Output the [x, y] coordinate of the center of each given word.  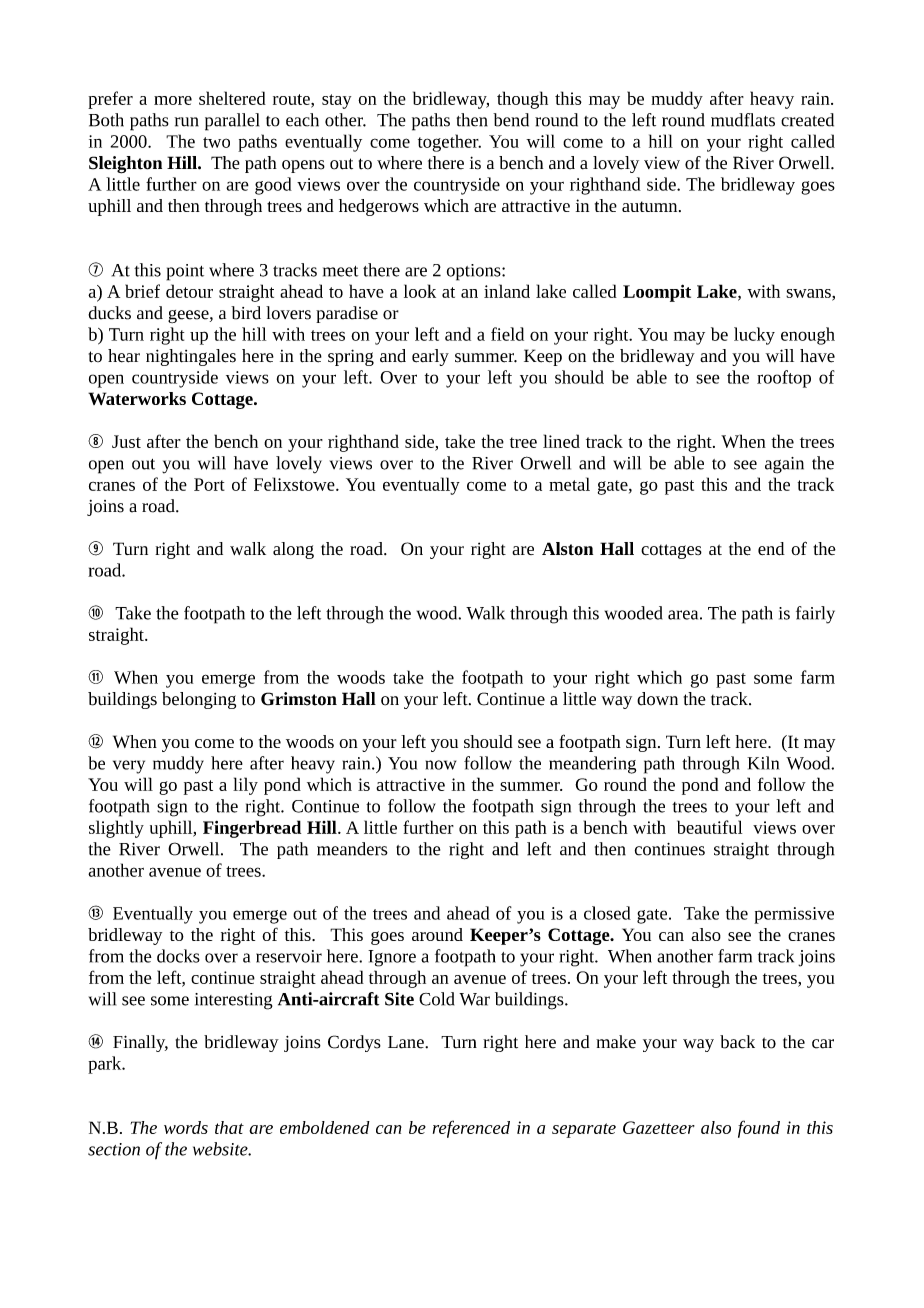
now [441, 765]
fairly [815, 615]
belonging [199, 700]
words [186, 1127]
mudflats [743, 120]
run [187, 122]
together [449, 143]
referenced [471, 1129]
